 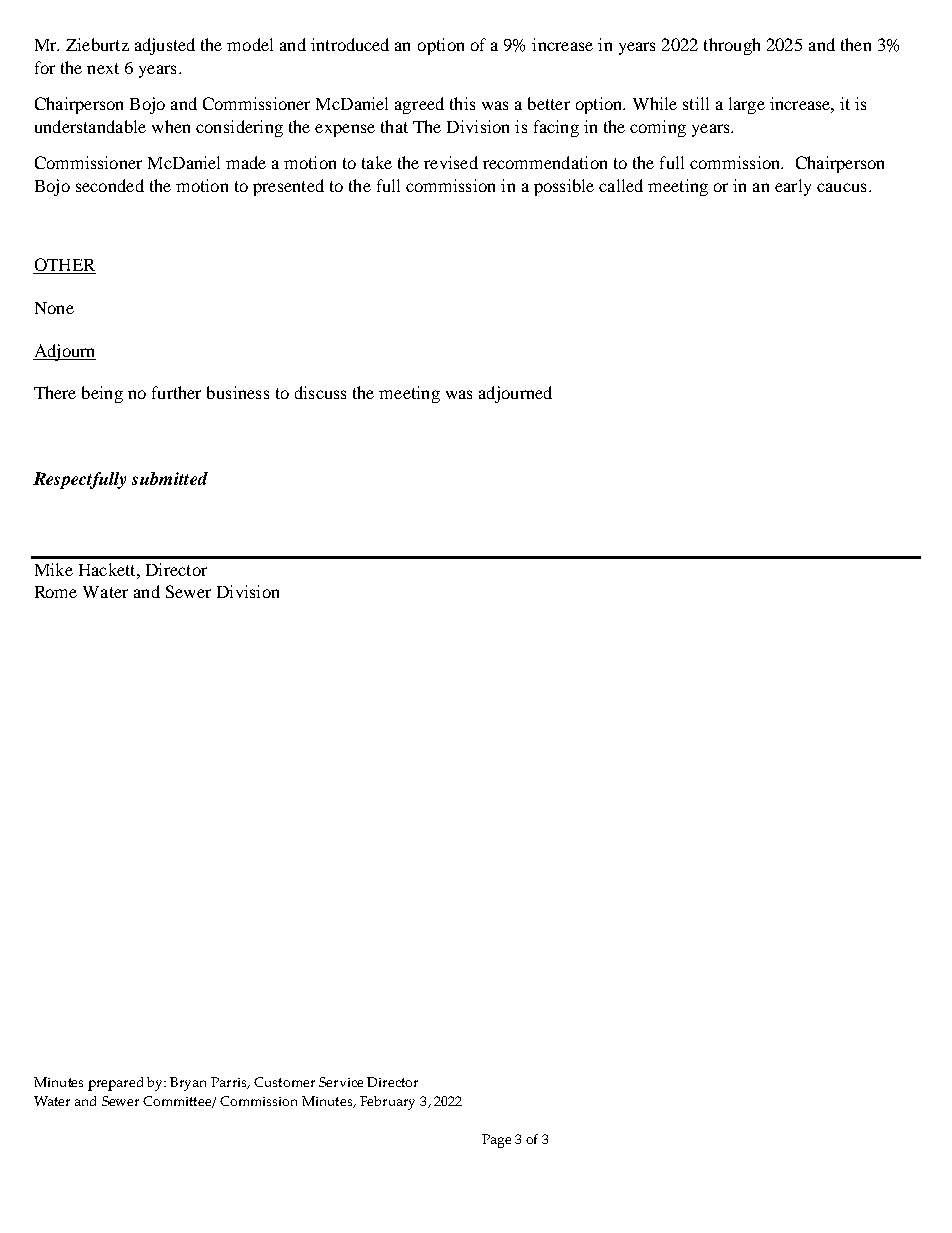 I want to click on discuss, so click(x=320, y=392).
